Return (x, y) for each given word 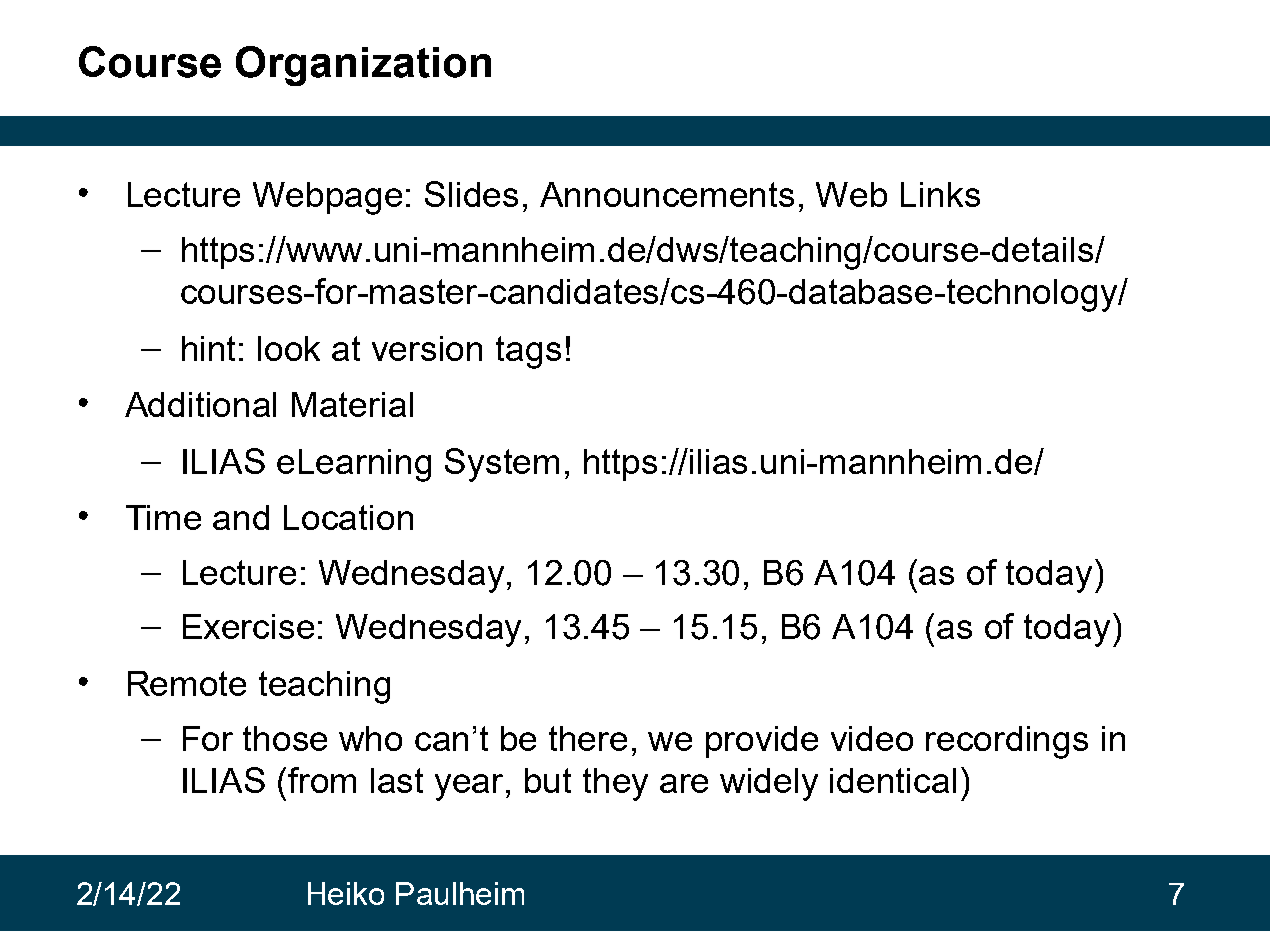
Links (940, 194)
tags (528, 352)
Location (348, 517)
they (615, 784)
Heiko (346, 893)
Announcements (667, 194)
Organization (363, 66)
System (502, 465)
